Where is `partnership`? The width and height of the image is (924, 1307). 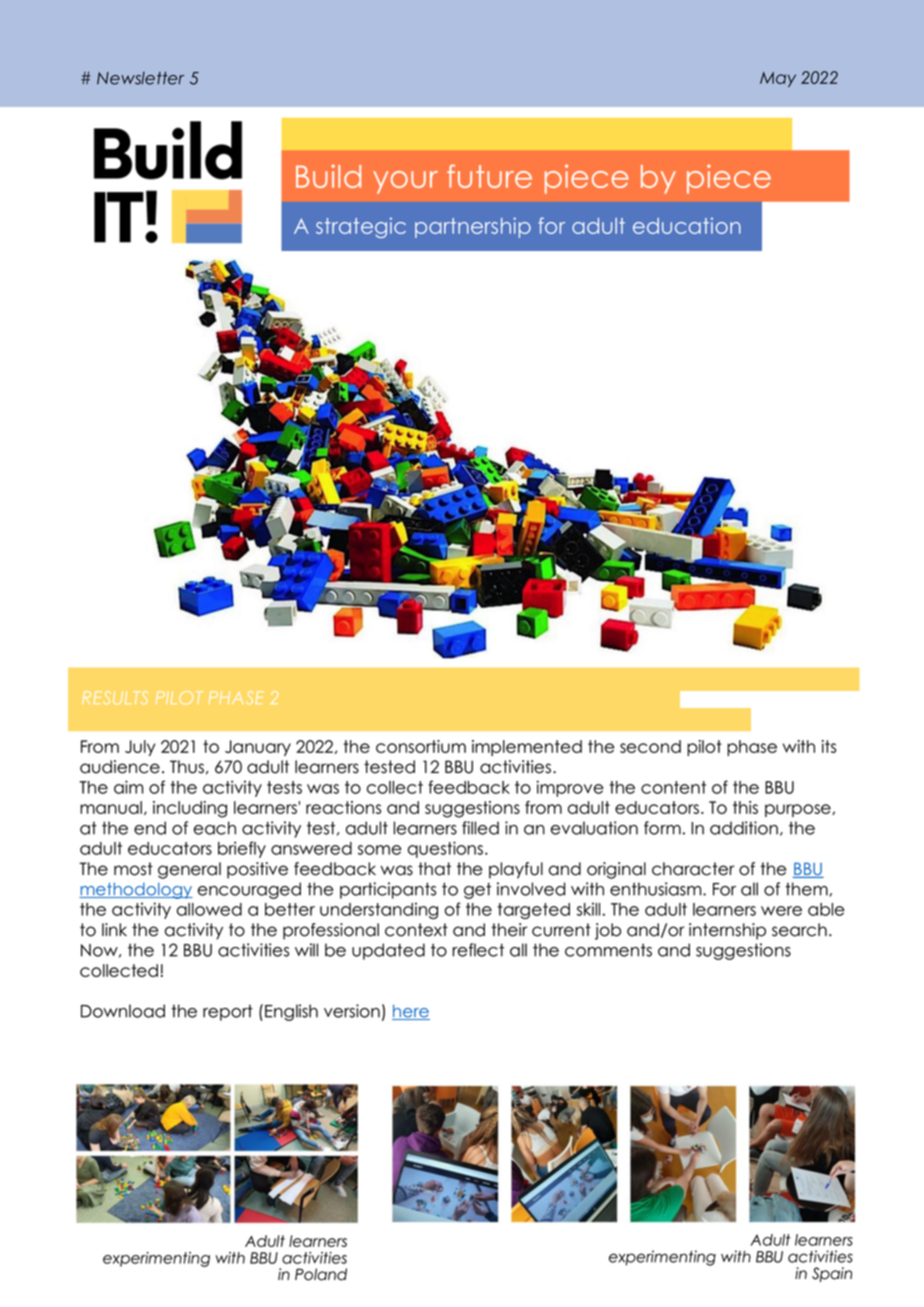 partnership is located at coordinates (473, 227).
